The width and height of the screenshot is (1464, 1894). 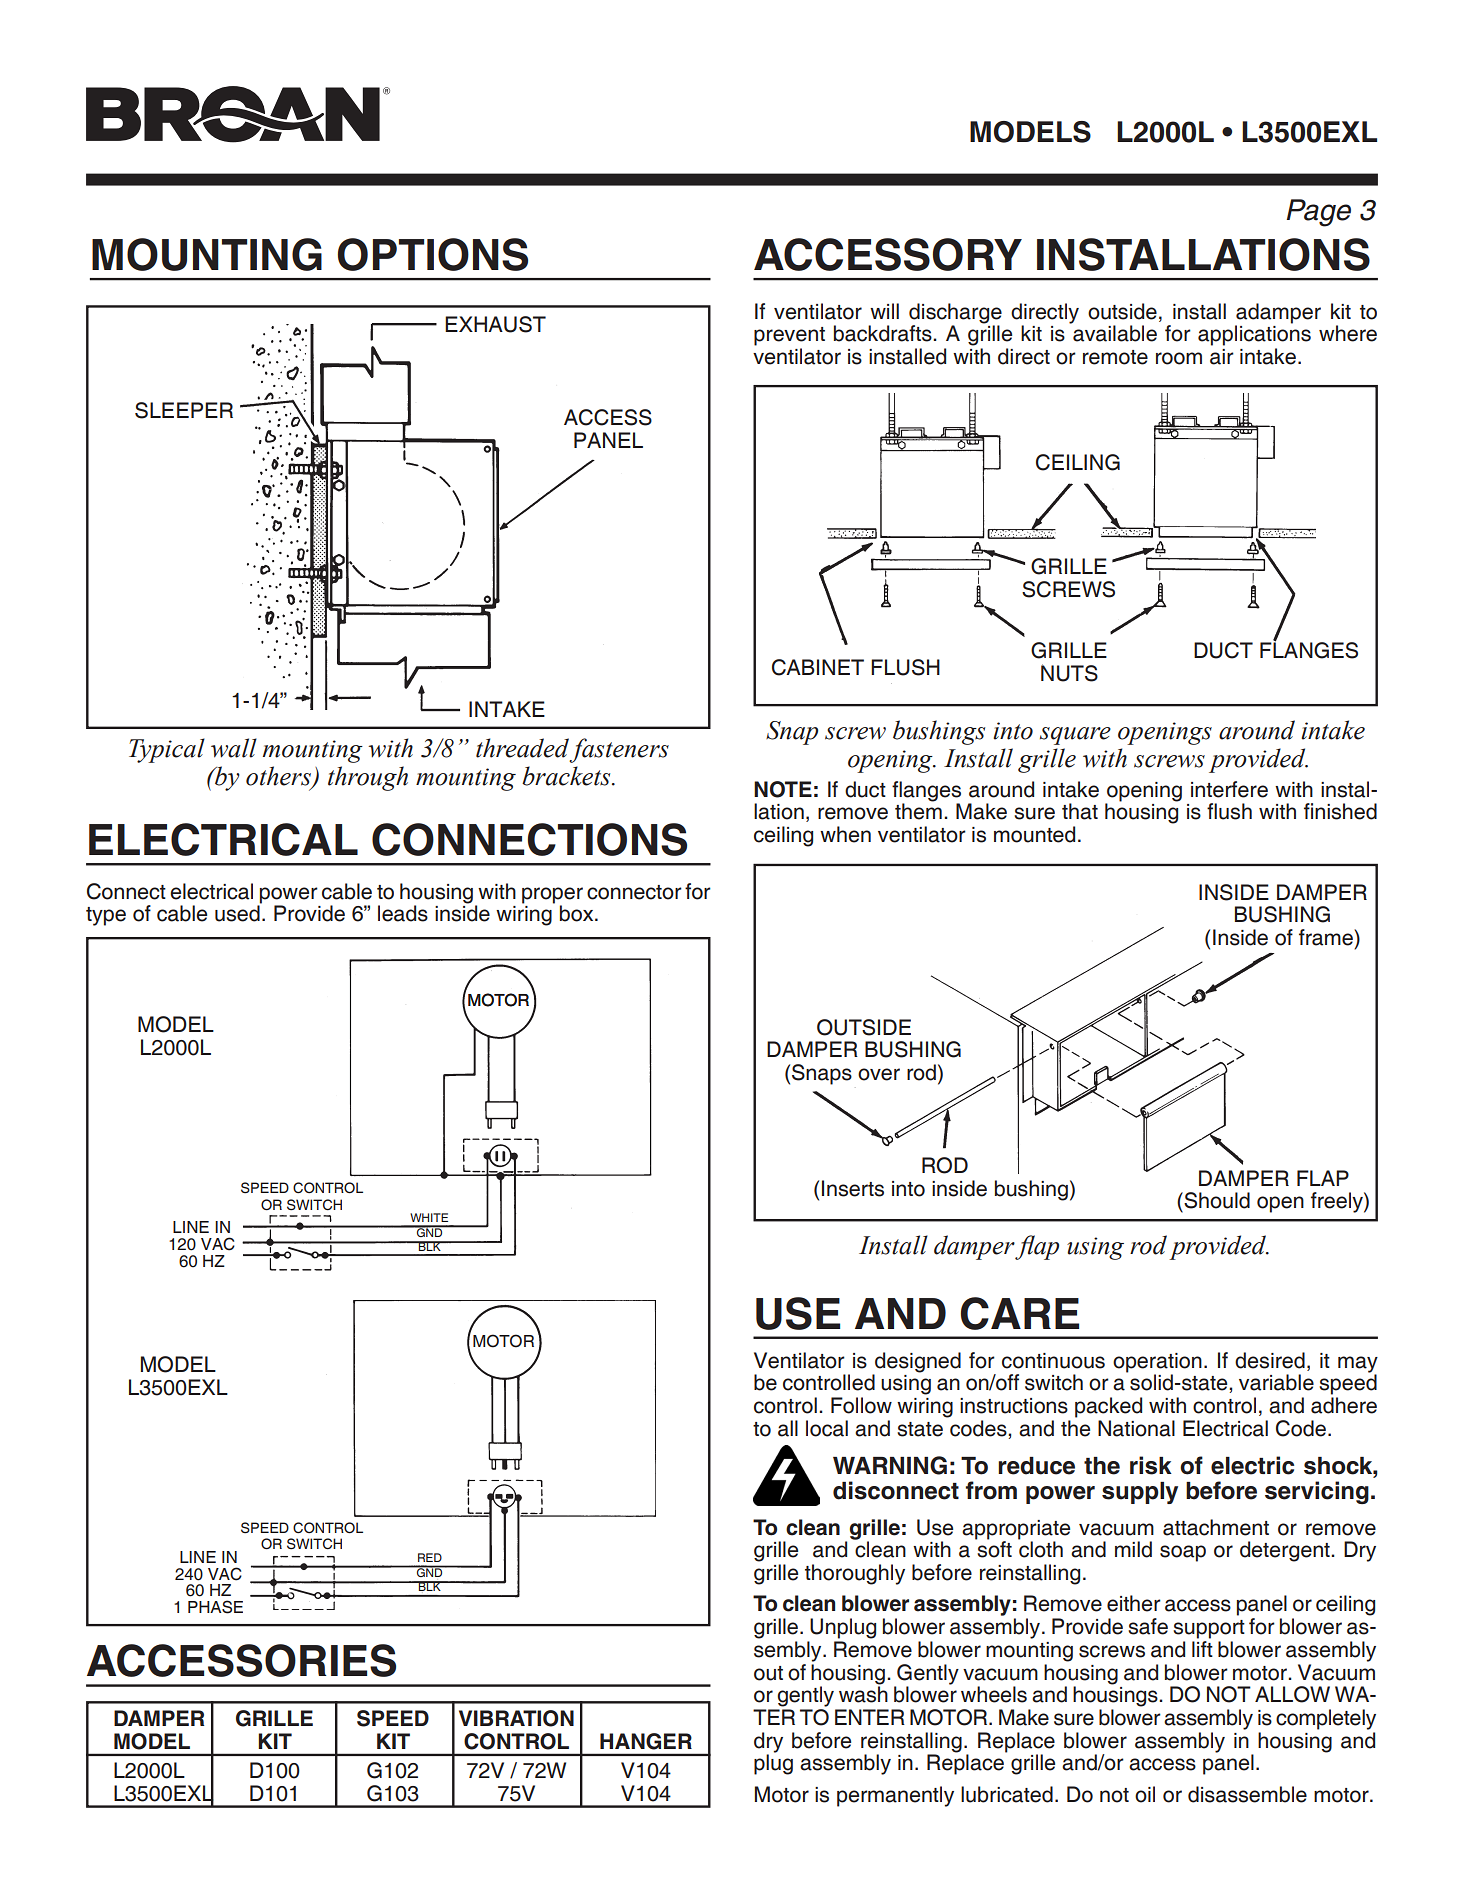 I want to click on interfere, so click(x=1229, y=789).
